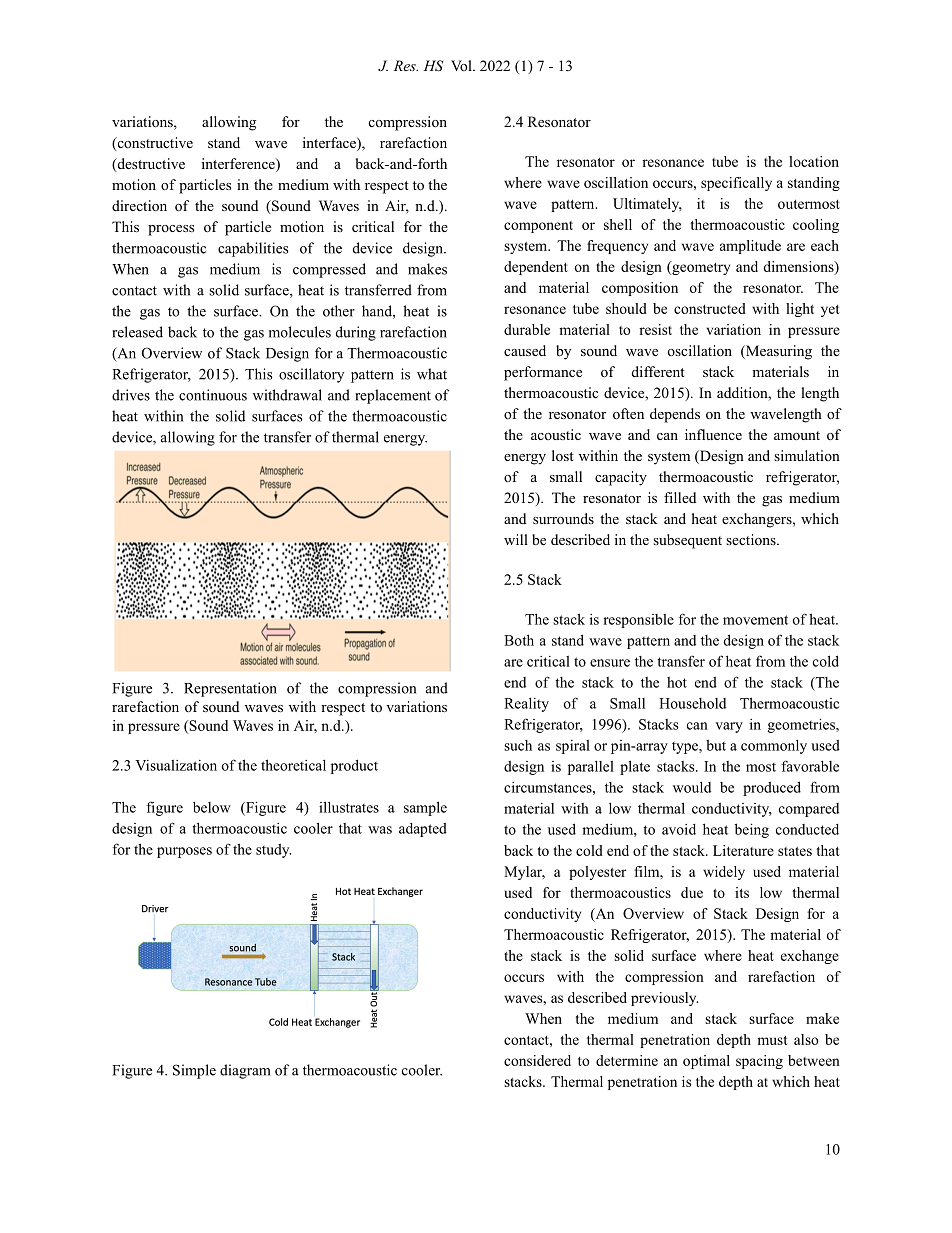  Describe the element at coordinates (814, 161) in the document. I see `location` at that location.
